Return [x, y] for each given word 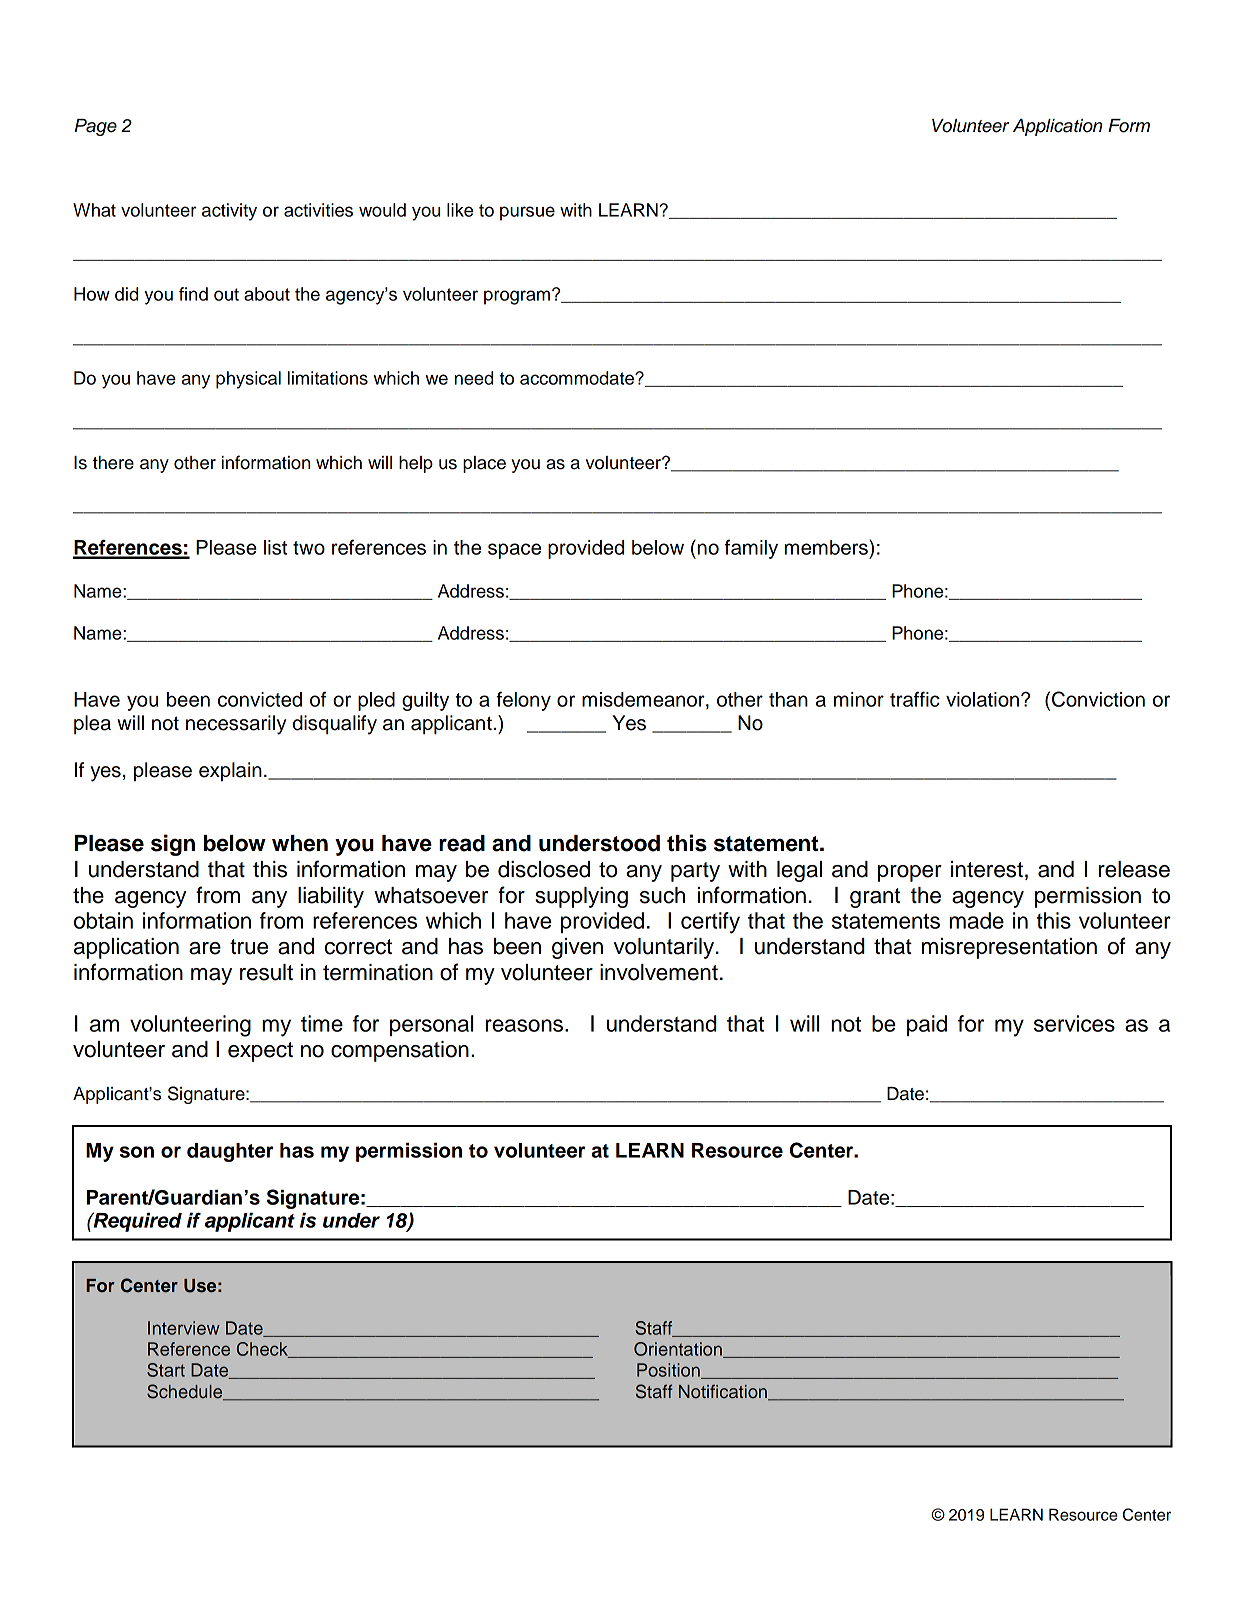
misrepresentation [1009, 948]
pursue [527, 213]
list [275, 547]
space [514, 551]
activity [229, 212]
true [249, 947]
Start [166, 1370]
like [460, 210]
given [577, 948]
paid [927, 1025]
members [827, 547]
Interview [184, 1328]
